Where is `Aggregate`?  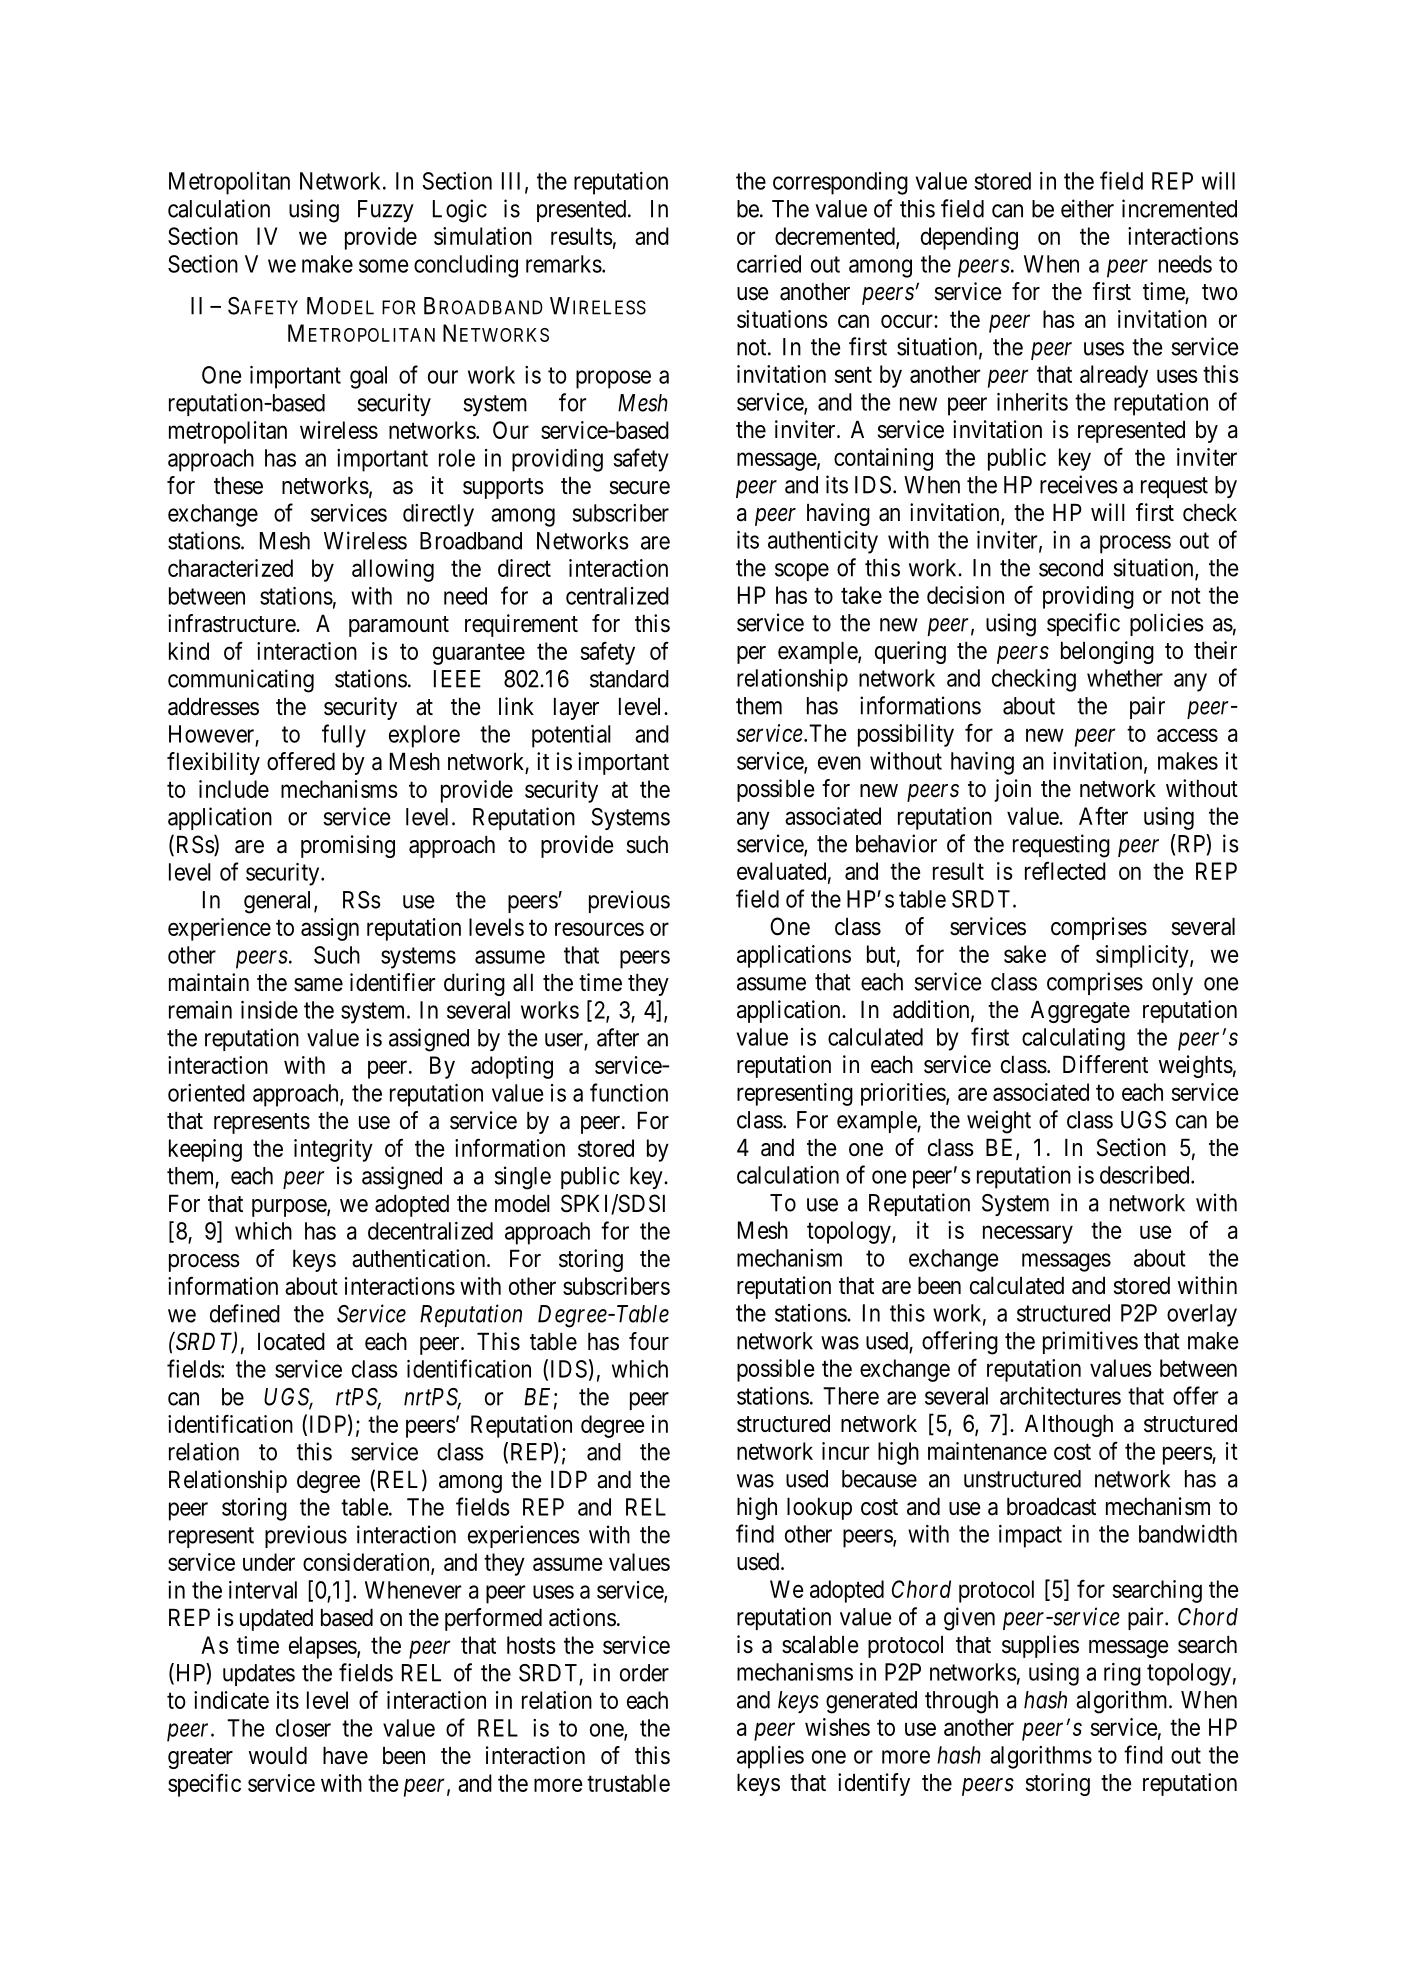
Aggregate is located at coordinates (1080, 1011).
